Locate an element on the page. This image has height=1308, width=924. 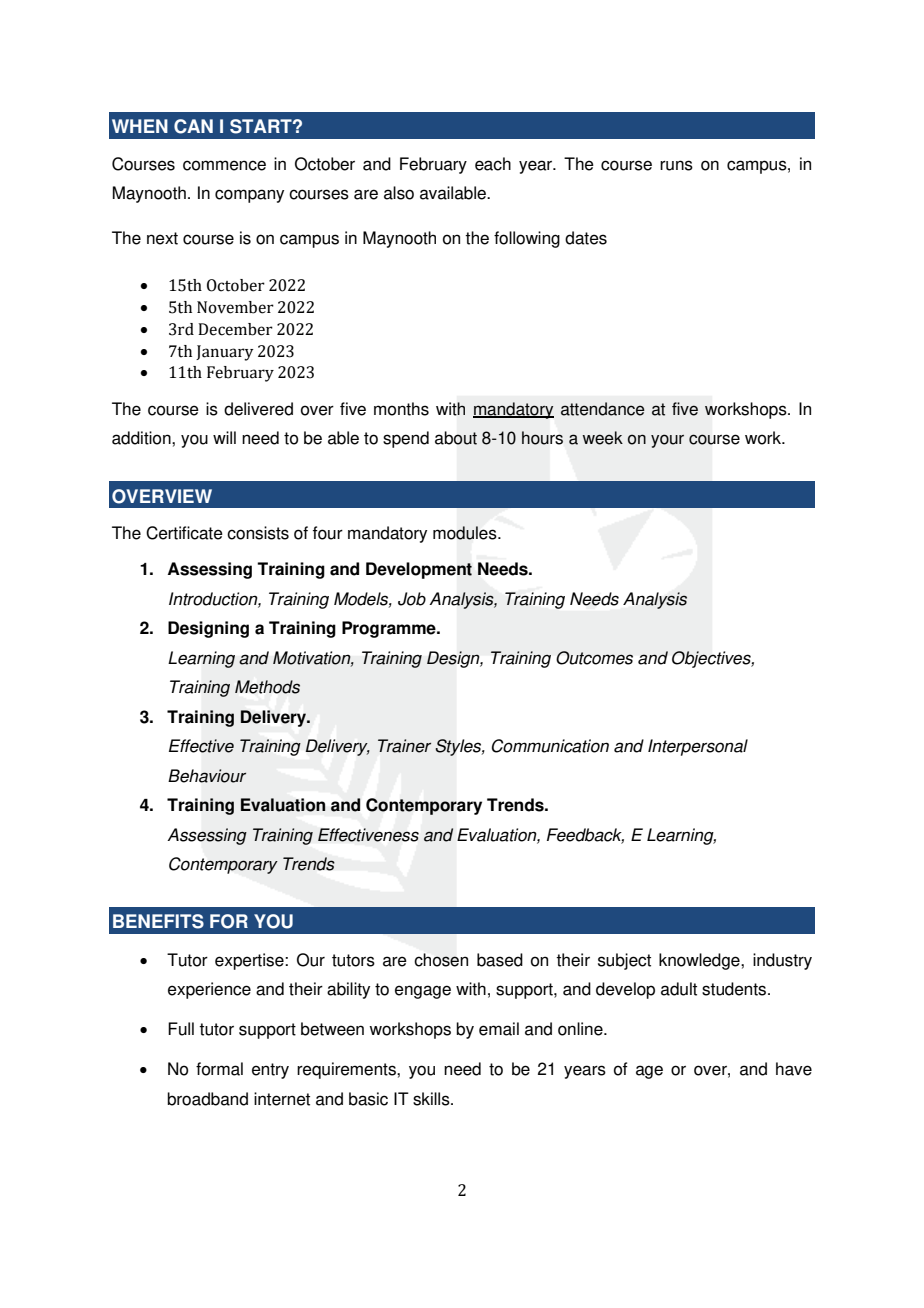
have is located at coordinates (794, 1069).
